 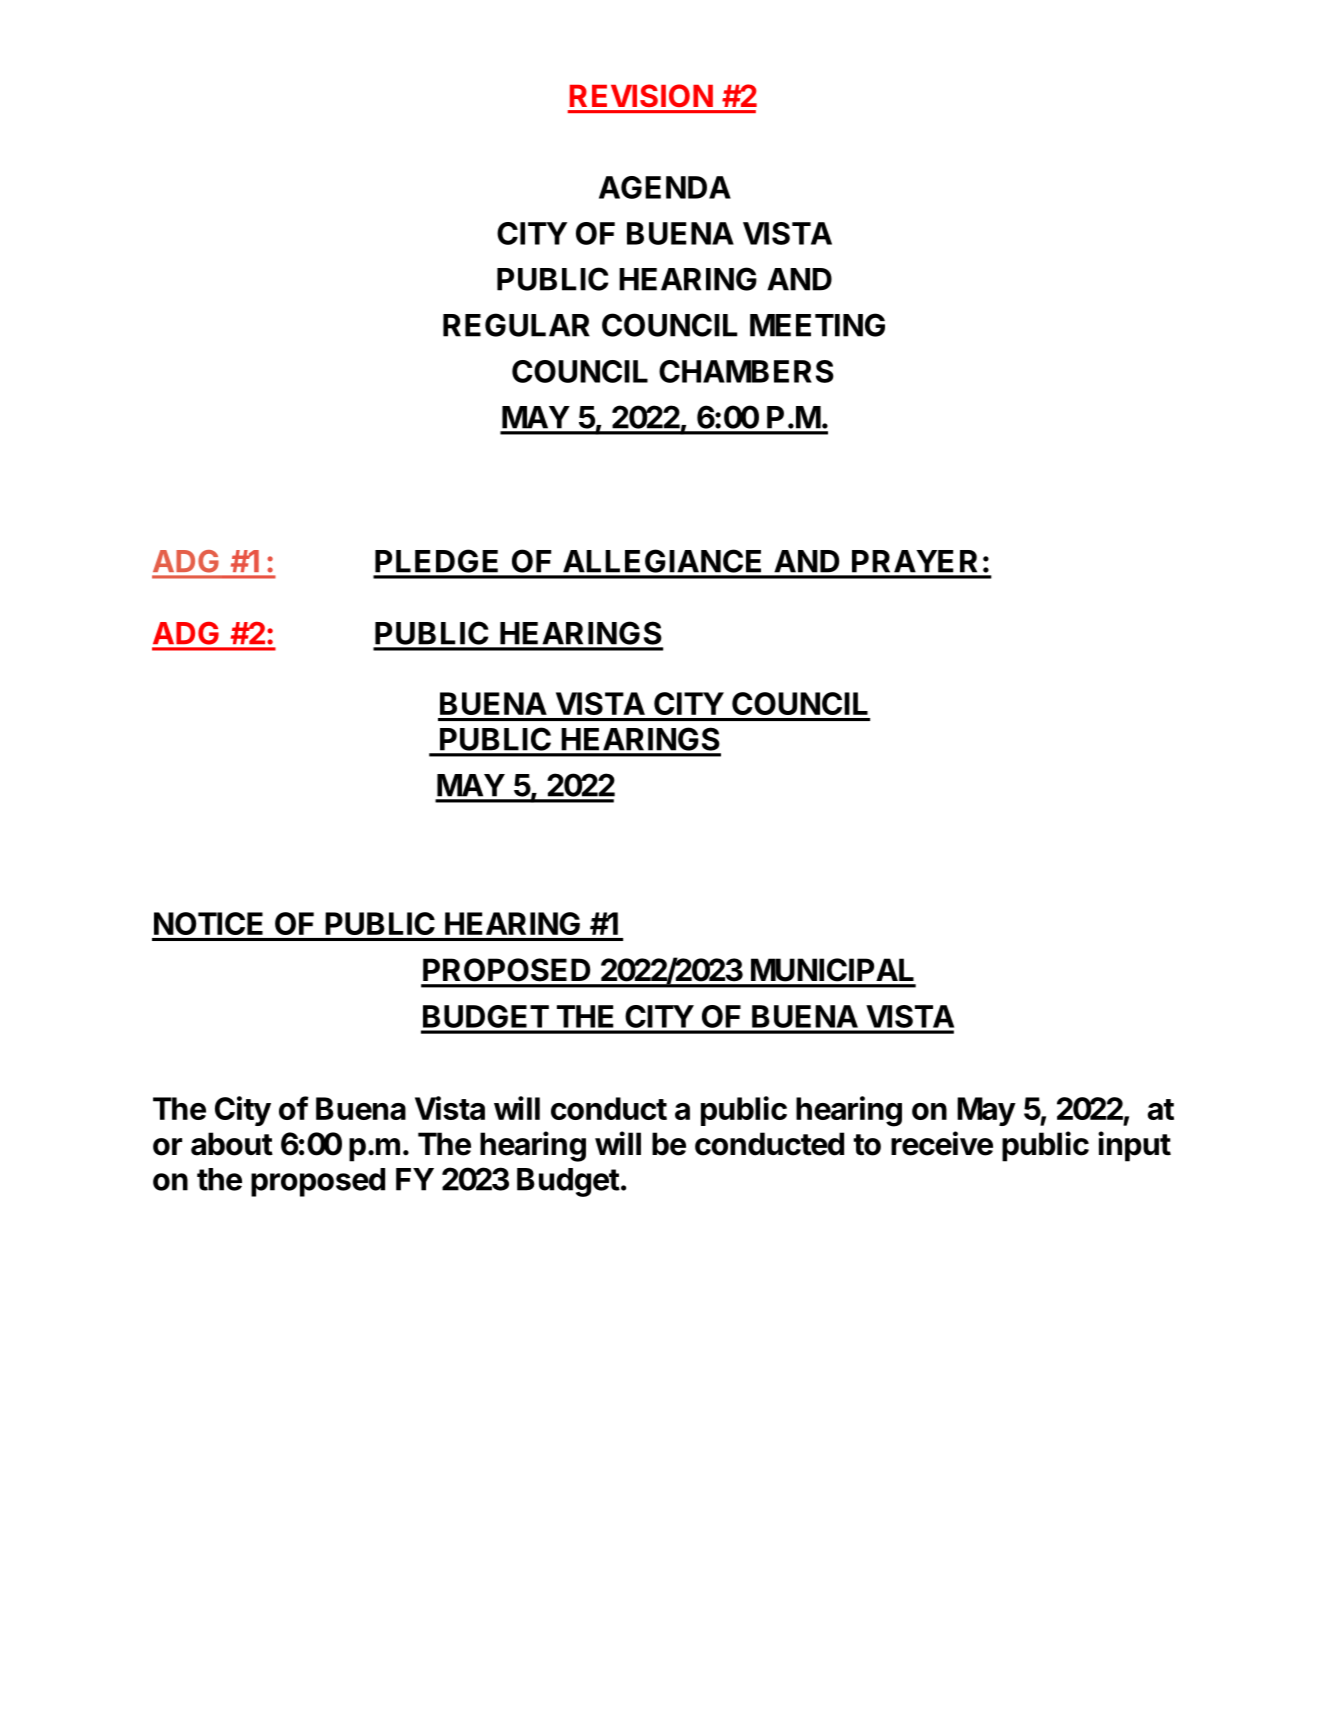 What do you see at coordinates (817, 325) in the page?
I see `MEETING` at bounding box center [817, 325].
